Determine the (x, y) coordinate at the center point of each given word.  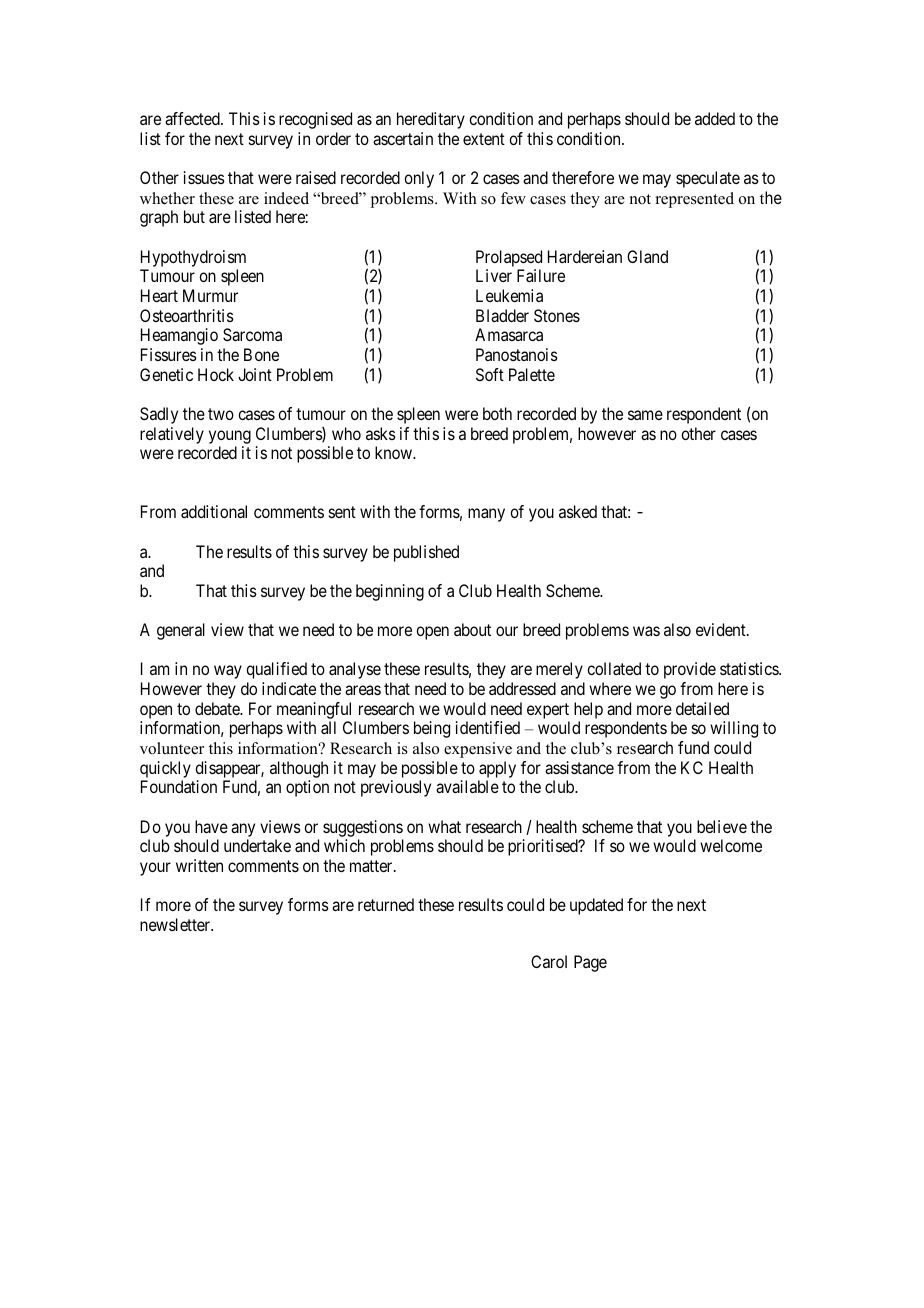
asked (578, 511)
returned (386, 904)
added (715, 118)
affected (193, 118)
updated (596, 906)
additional (214, 511)
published (426, 553)
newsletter (176, 924)
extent (484, 139)
